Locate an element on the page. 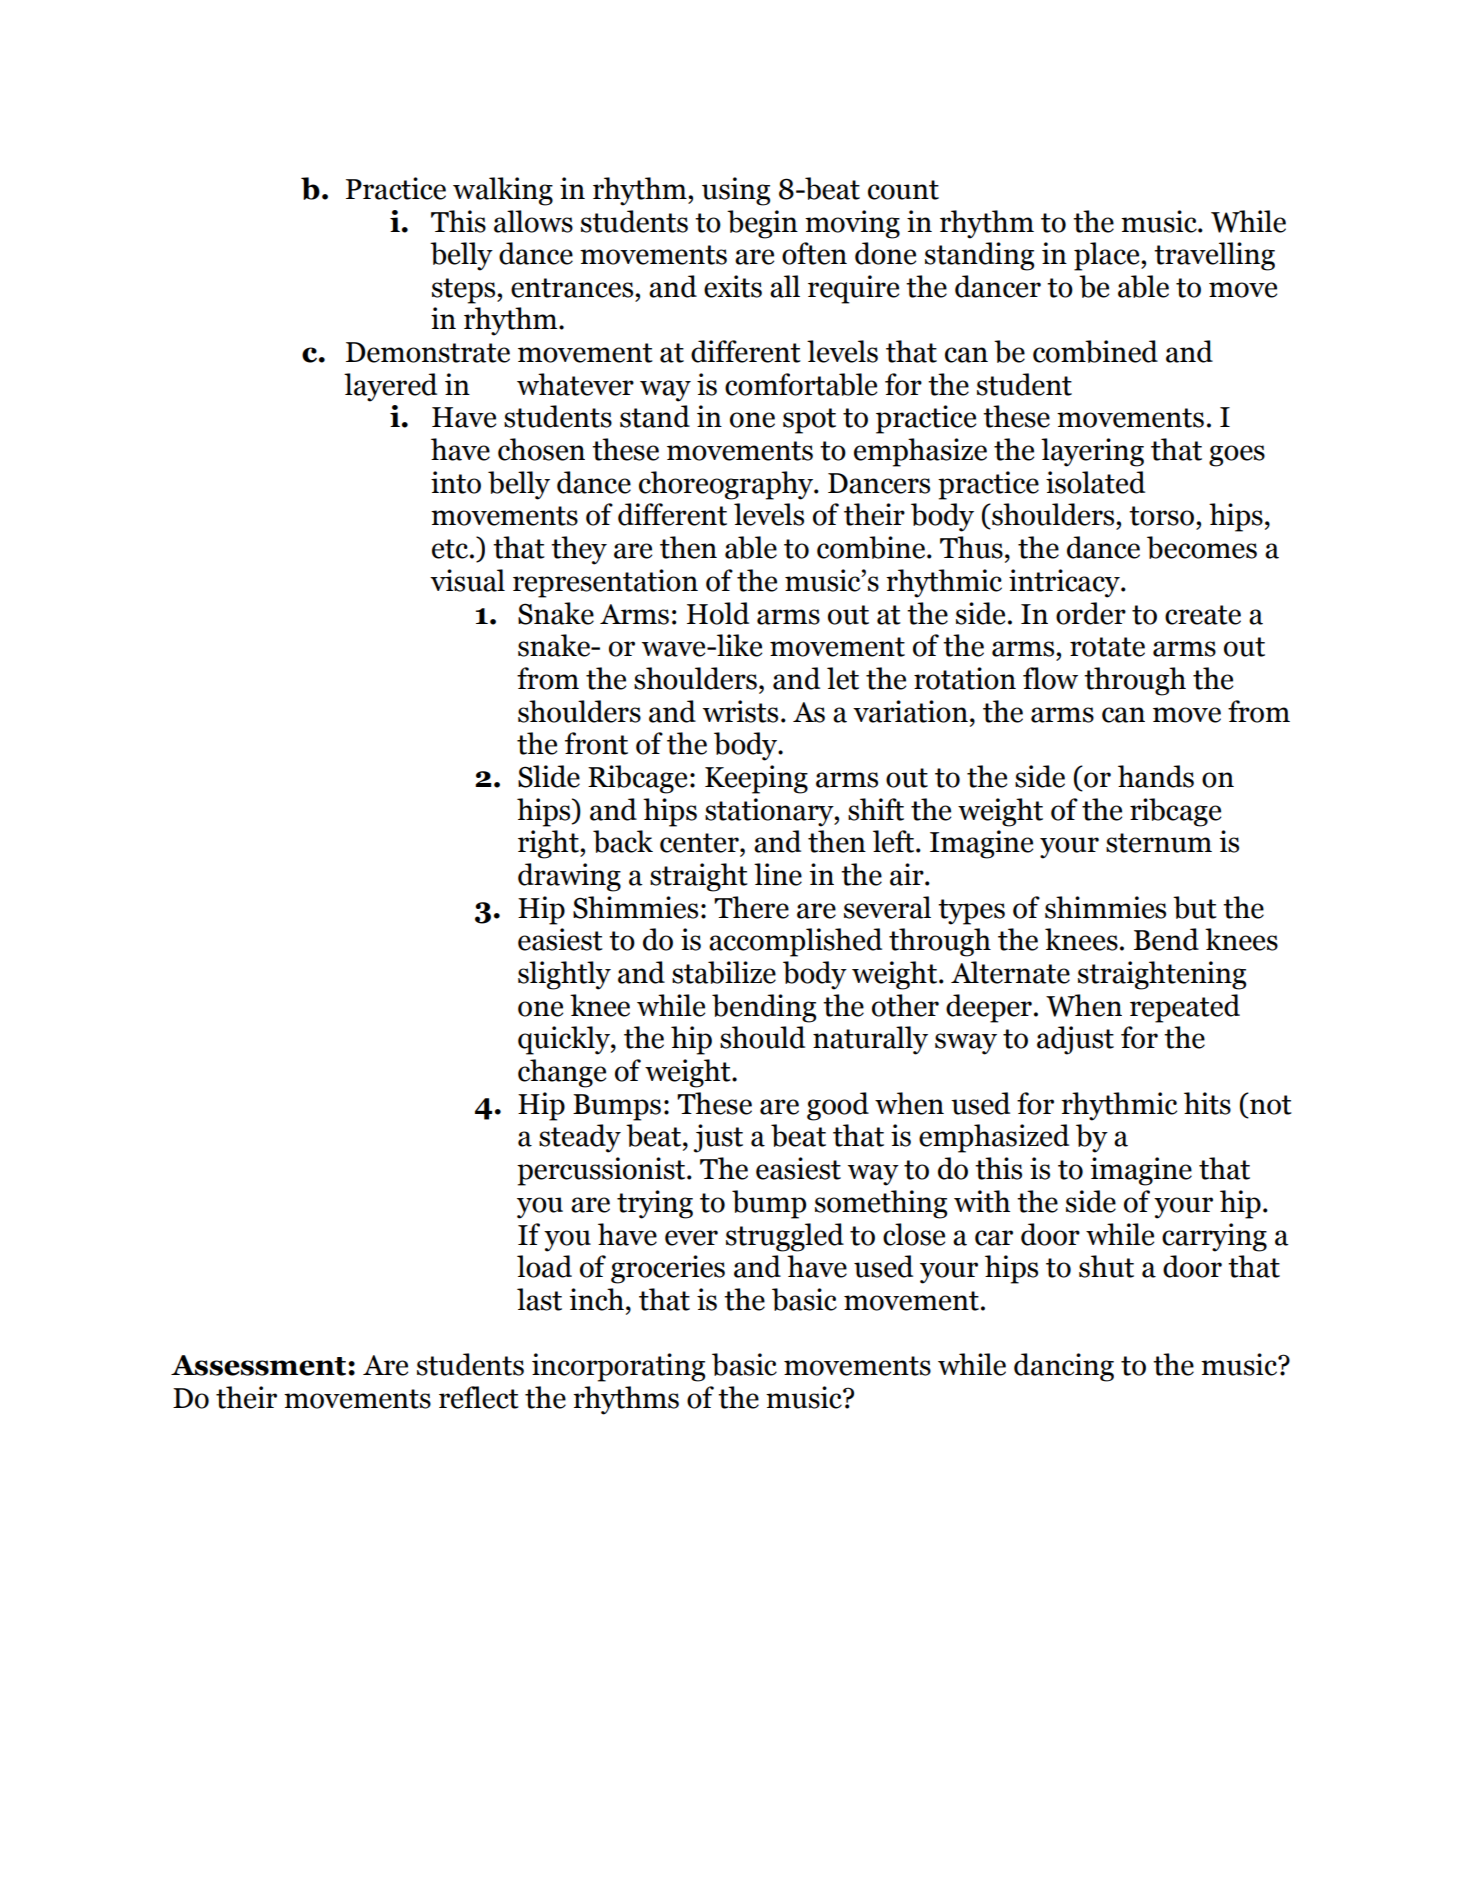  incorporating is located at coordinates (618, 1367).
